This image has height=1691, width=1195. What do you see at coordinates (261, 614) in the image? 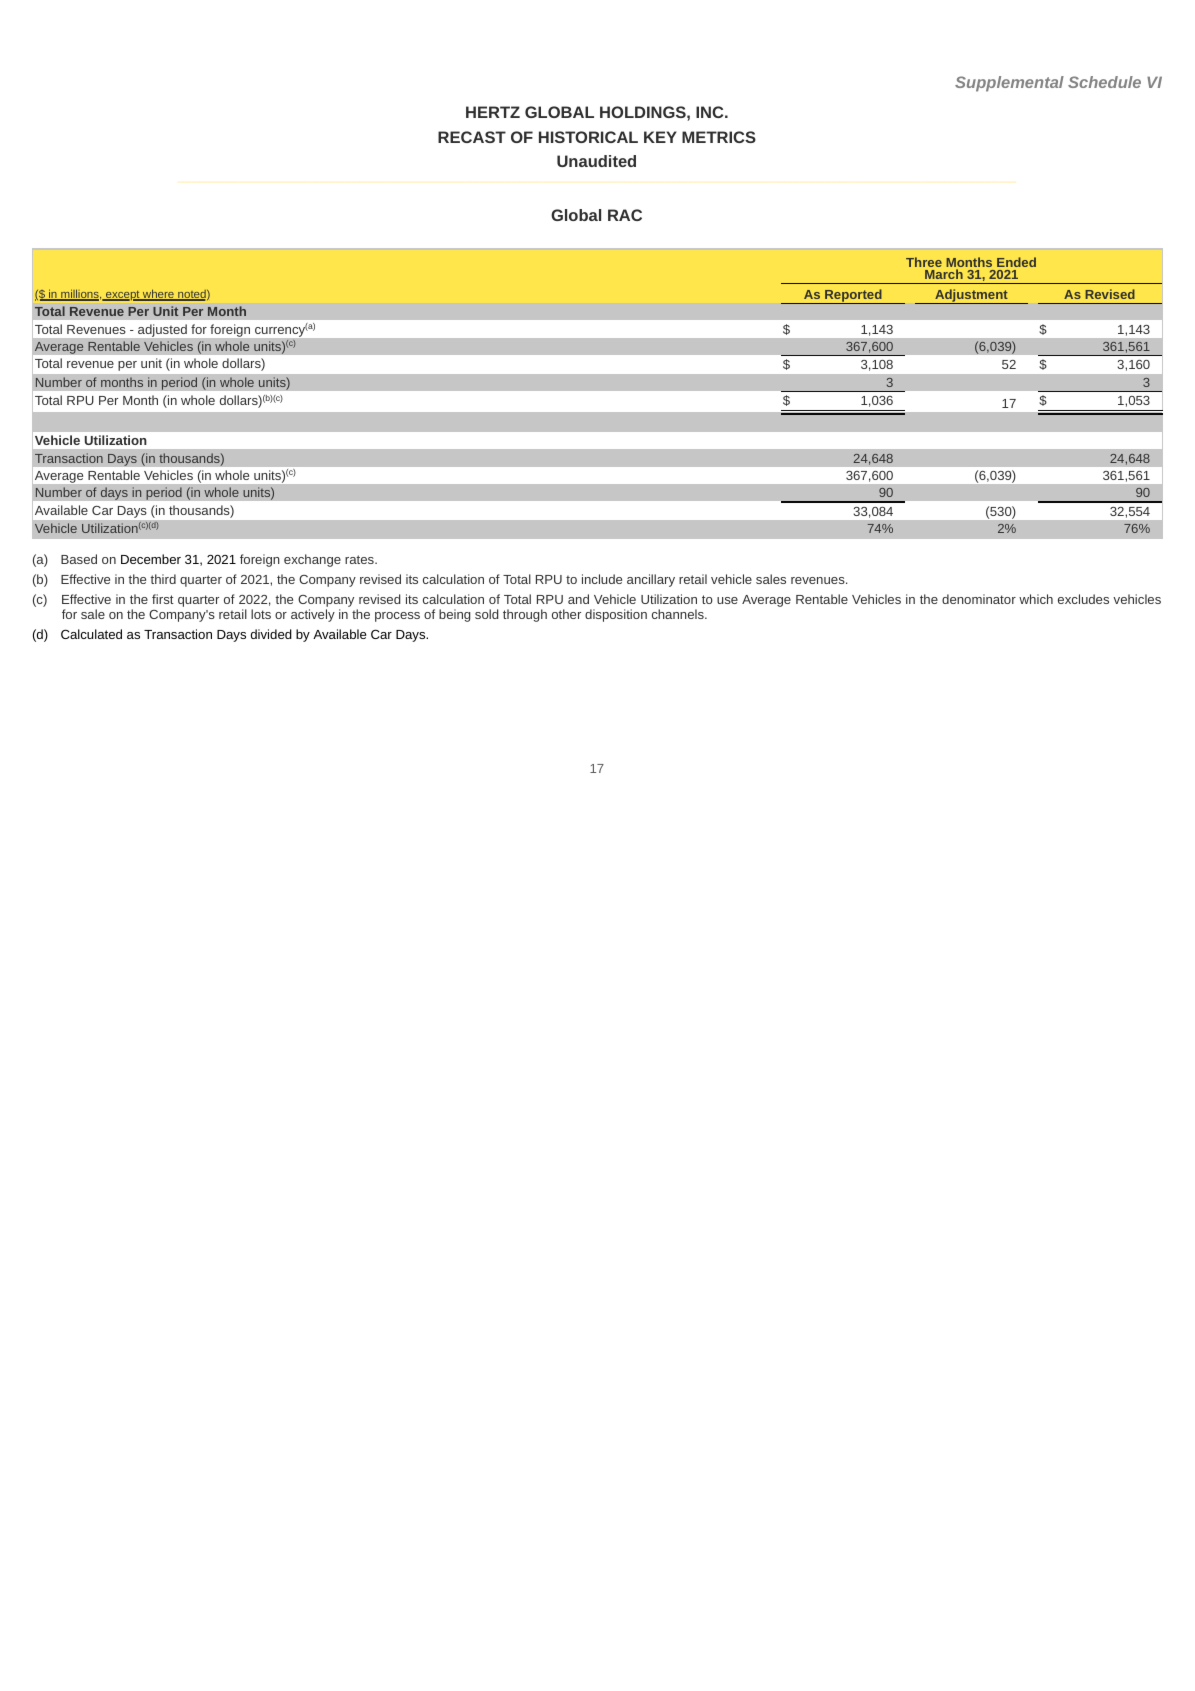
I see `lots` at bounding box center [261, 614].
